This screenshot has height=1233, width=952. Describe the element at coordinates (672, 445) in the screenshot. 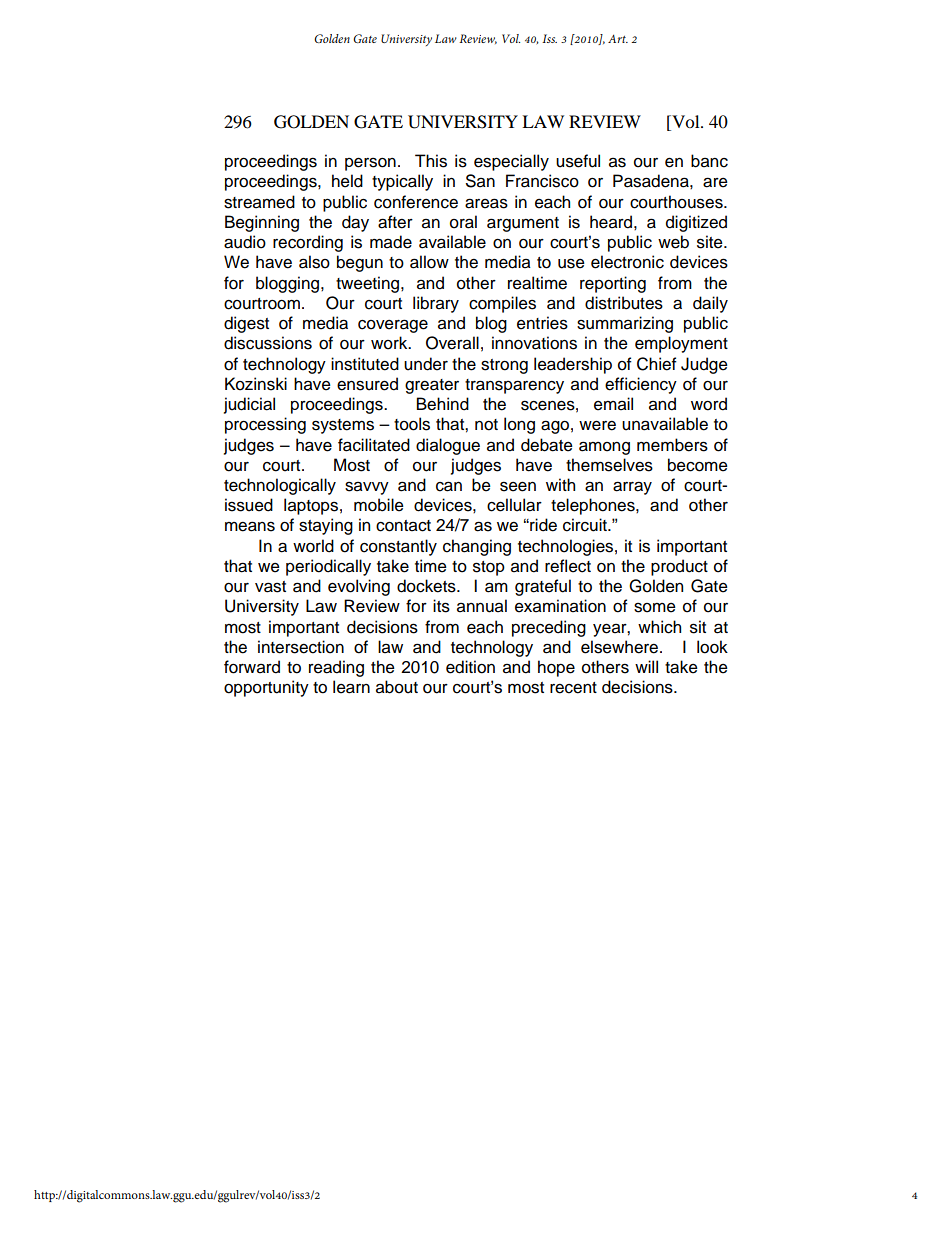

I see `members` at that location.
